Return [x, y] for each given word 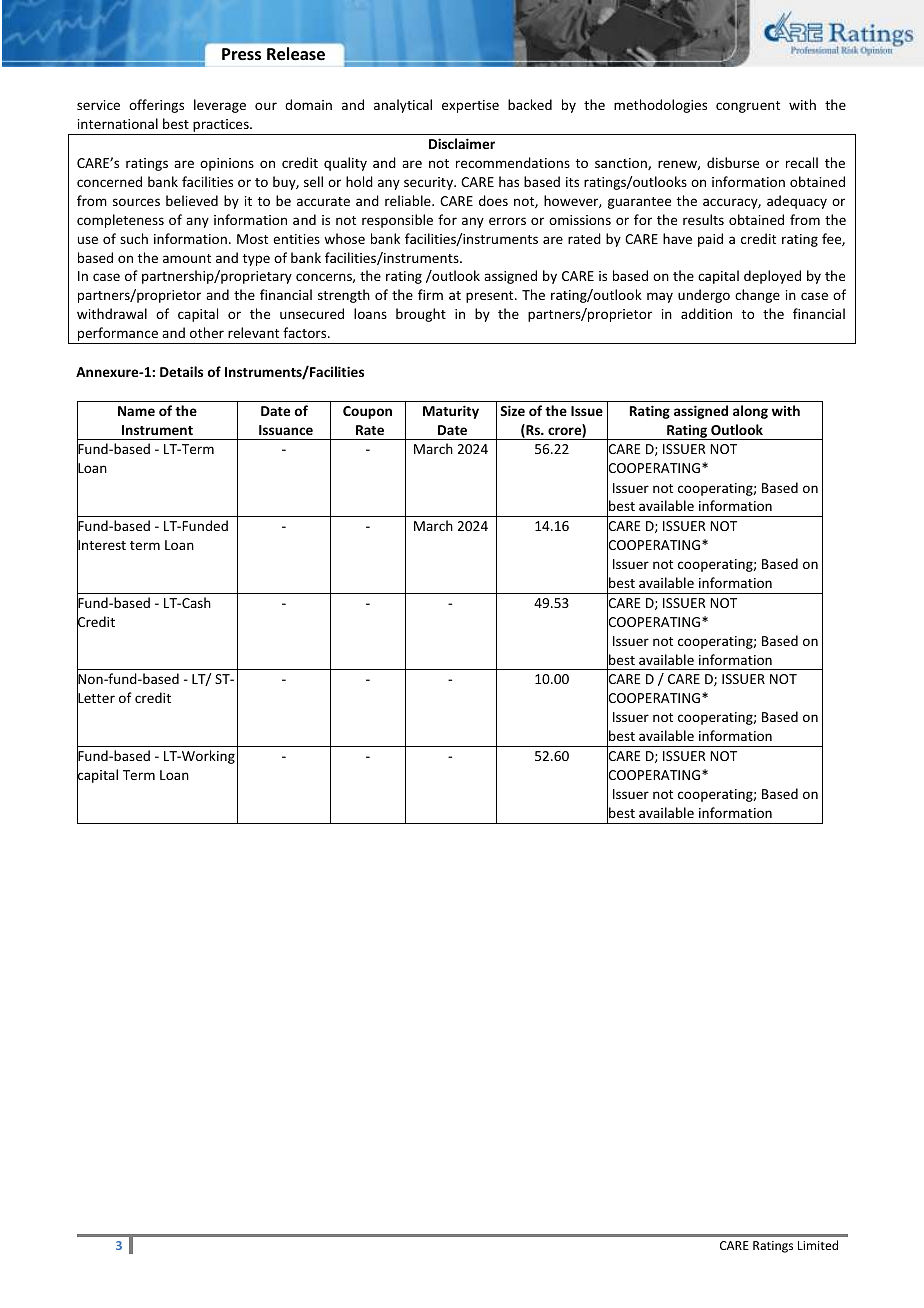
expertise [470, 106]
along [750, 412]
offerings [156, 106]
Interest [101, 545]
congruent [748, 107]
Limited [818, 1245]
